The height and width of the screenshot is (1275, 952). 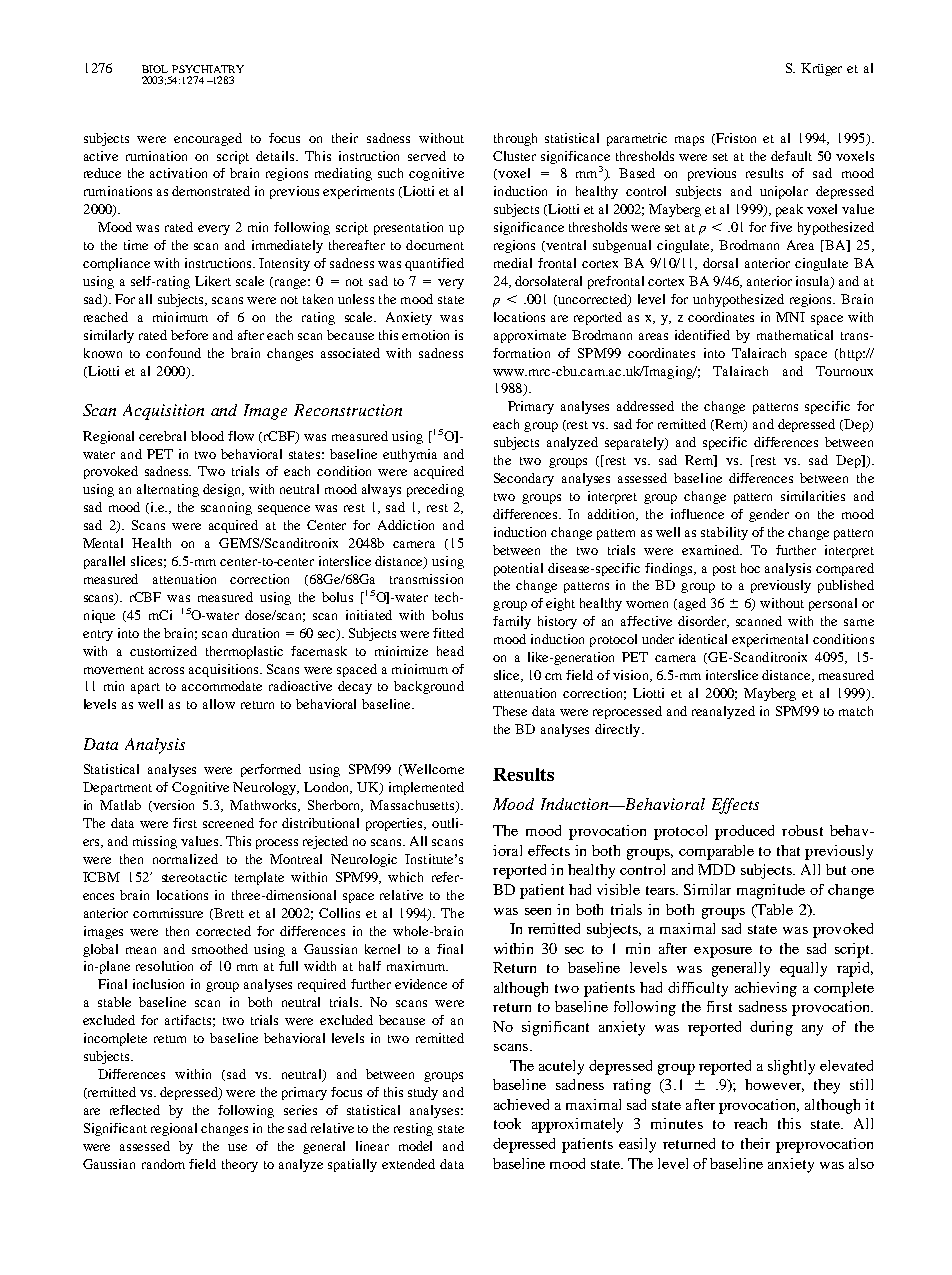 I want to click on screened, so click(x=228, y=823).
